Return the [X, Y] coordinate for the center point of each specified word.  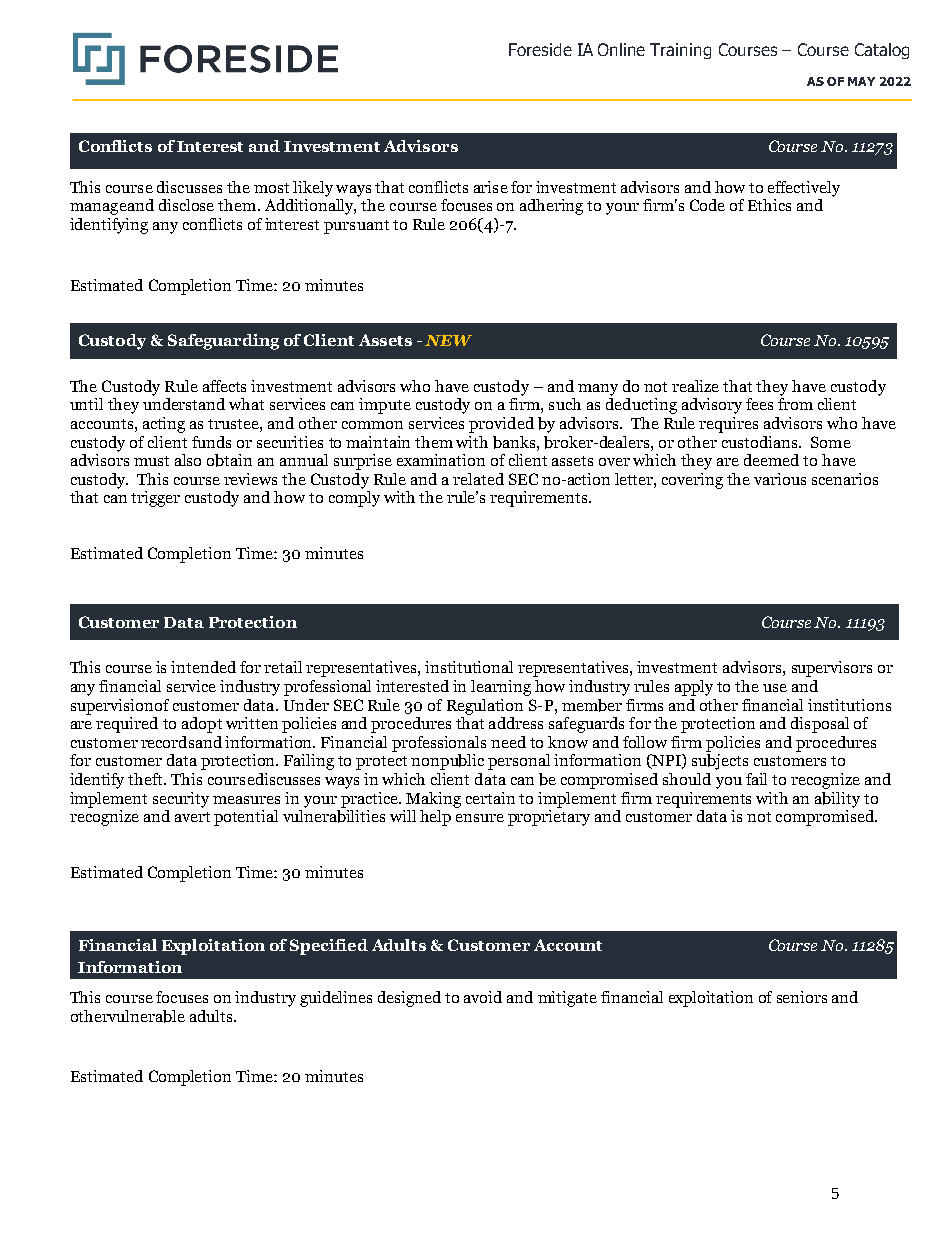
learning [501, 688]
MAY [861, 81]
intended [203, 667]
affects [224, 386]
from [795, 404]
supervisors [832, 669]
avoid [483, 997]
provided [501, 425]
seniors [802, 997]
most [271, 188]
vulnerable [146, 1016]
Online [621, 49]
